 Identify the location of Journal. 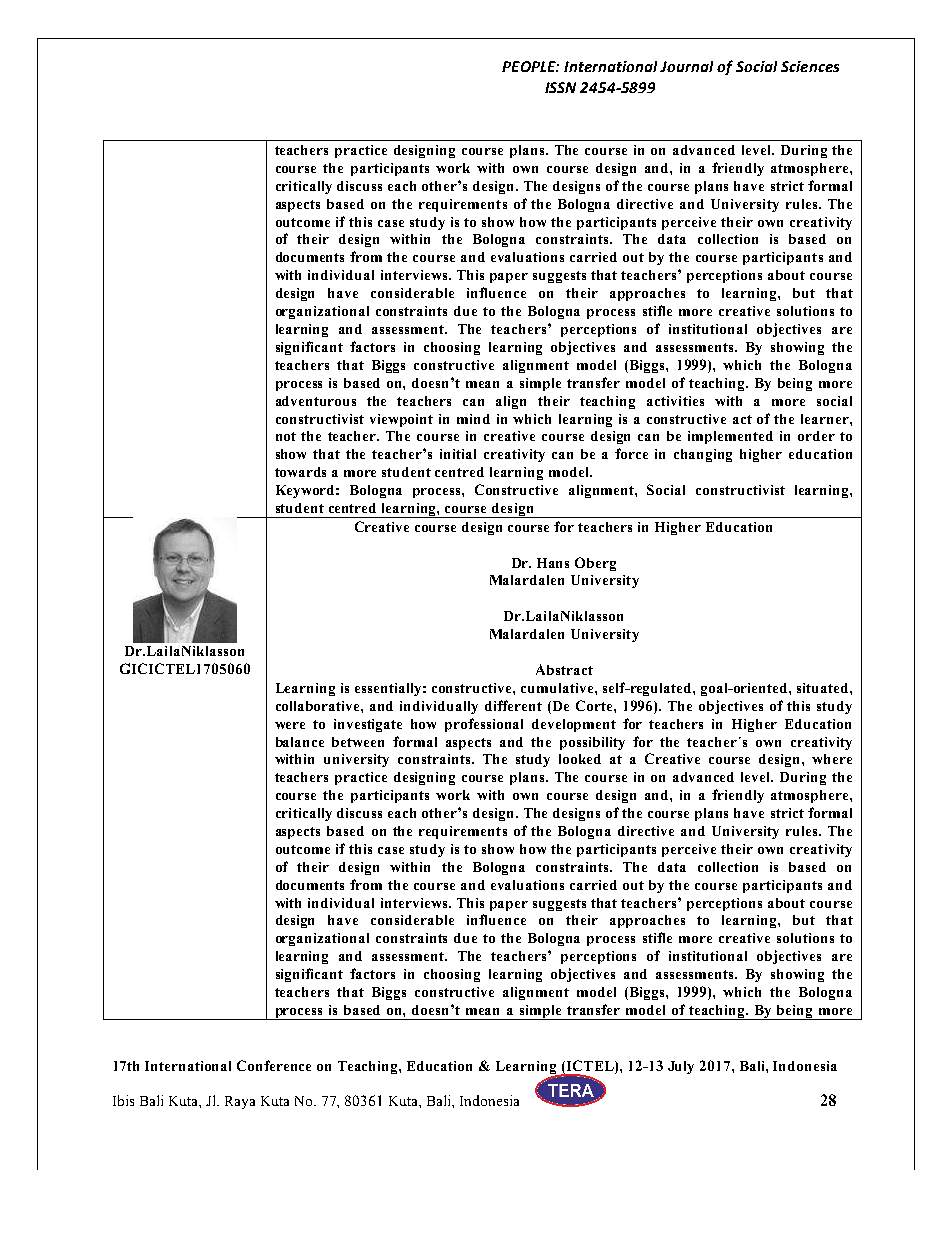
(686, 66).
